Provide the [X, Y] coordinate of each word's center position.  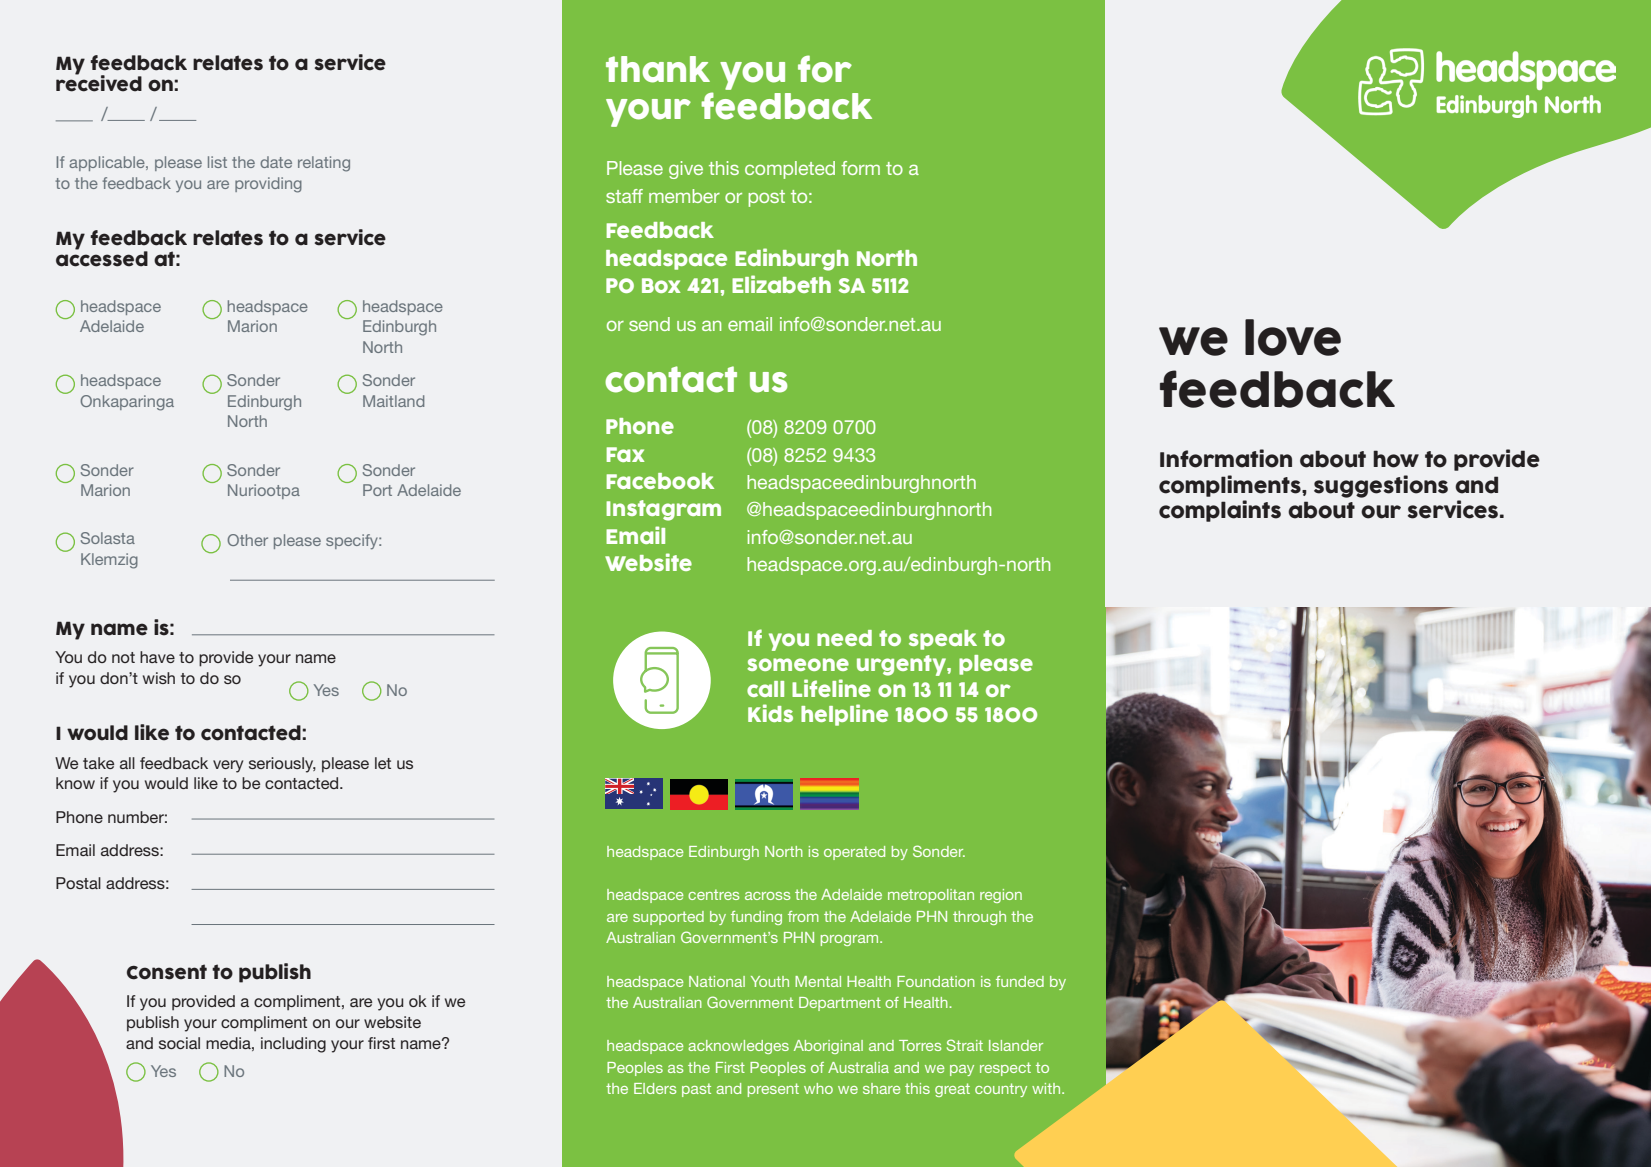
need [844, 638]
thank [658, 69]
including [293, 1045]
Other [247, 540]
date [276, 162]
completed [790, 170]
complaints [1220, 511]
